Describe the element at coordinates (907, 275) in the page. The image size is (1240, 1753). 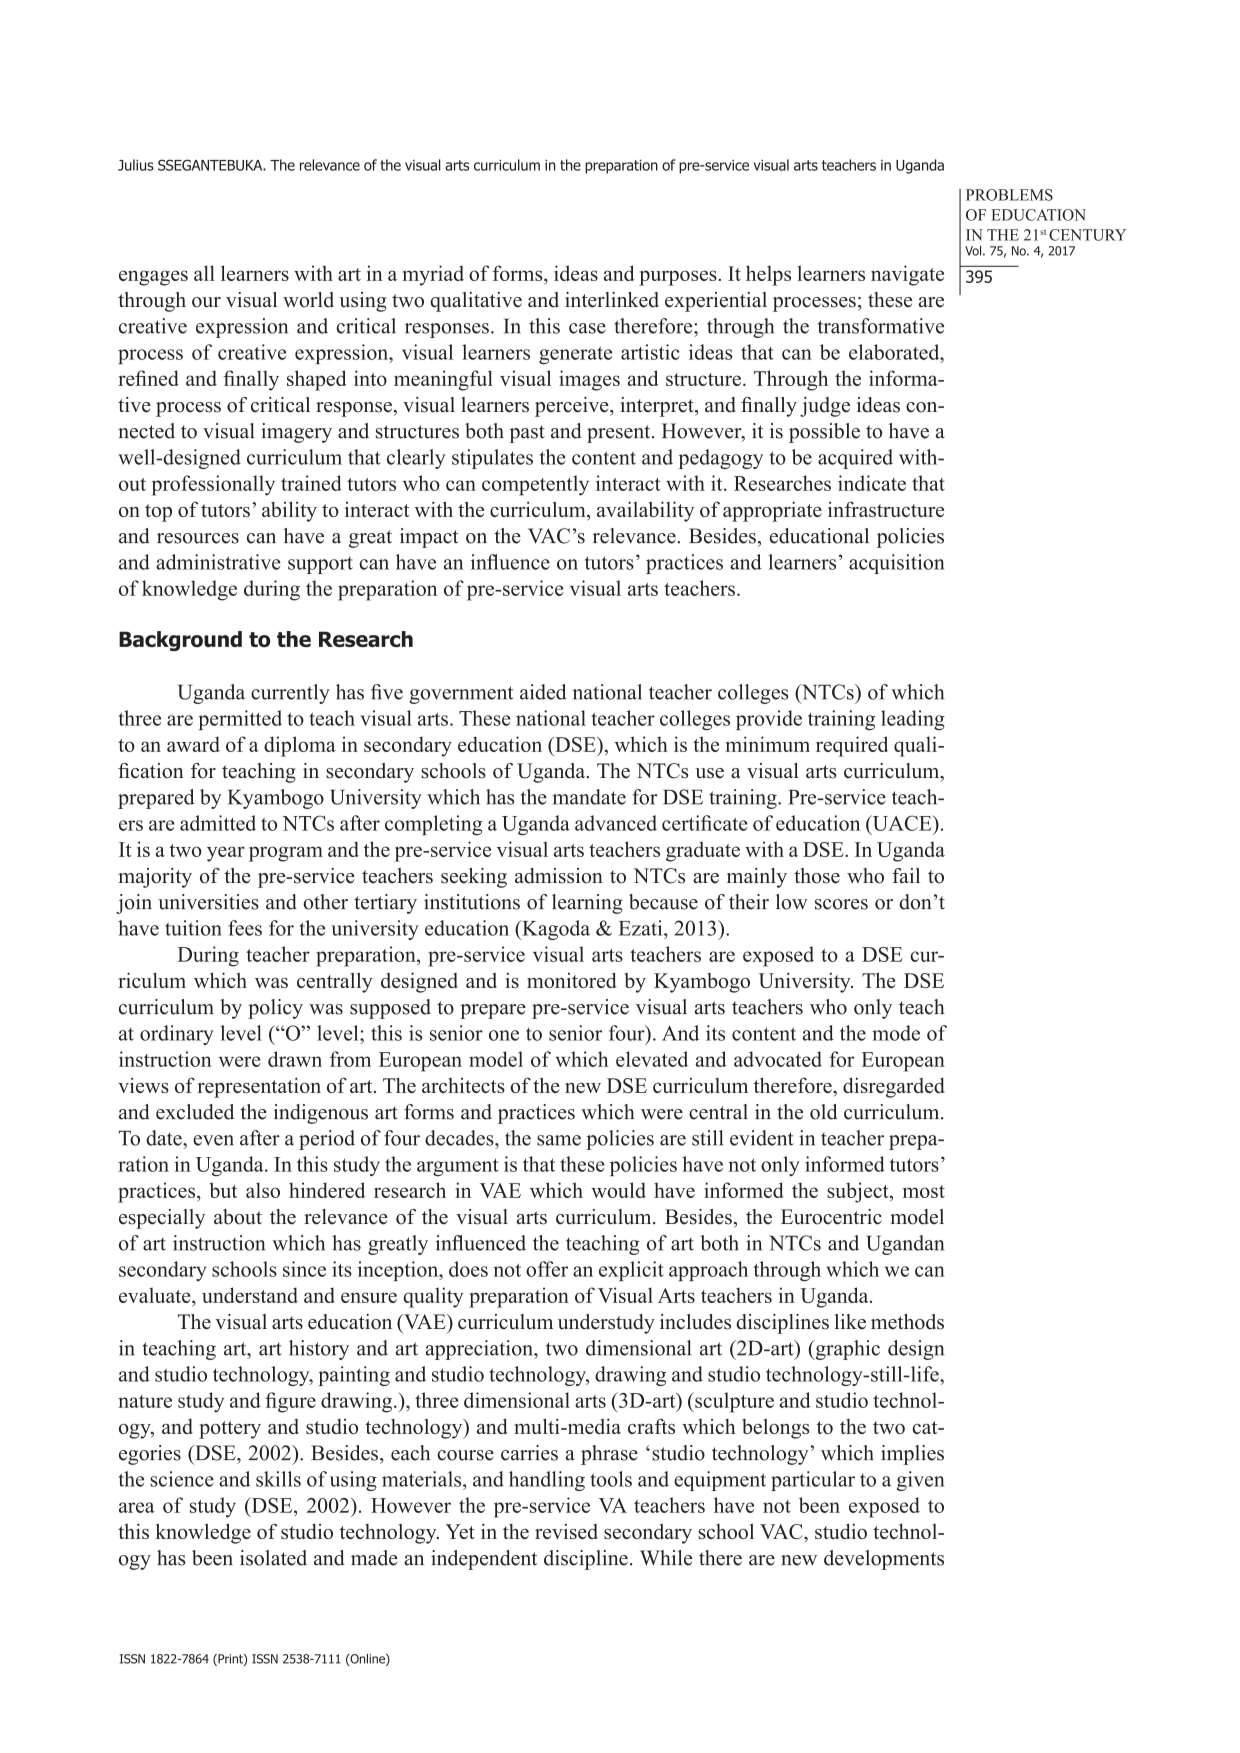
I see `navigate` at that location.
